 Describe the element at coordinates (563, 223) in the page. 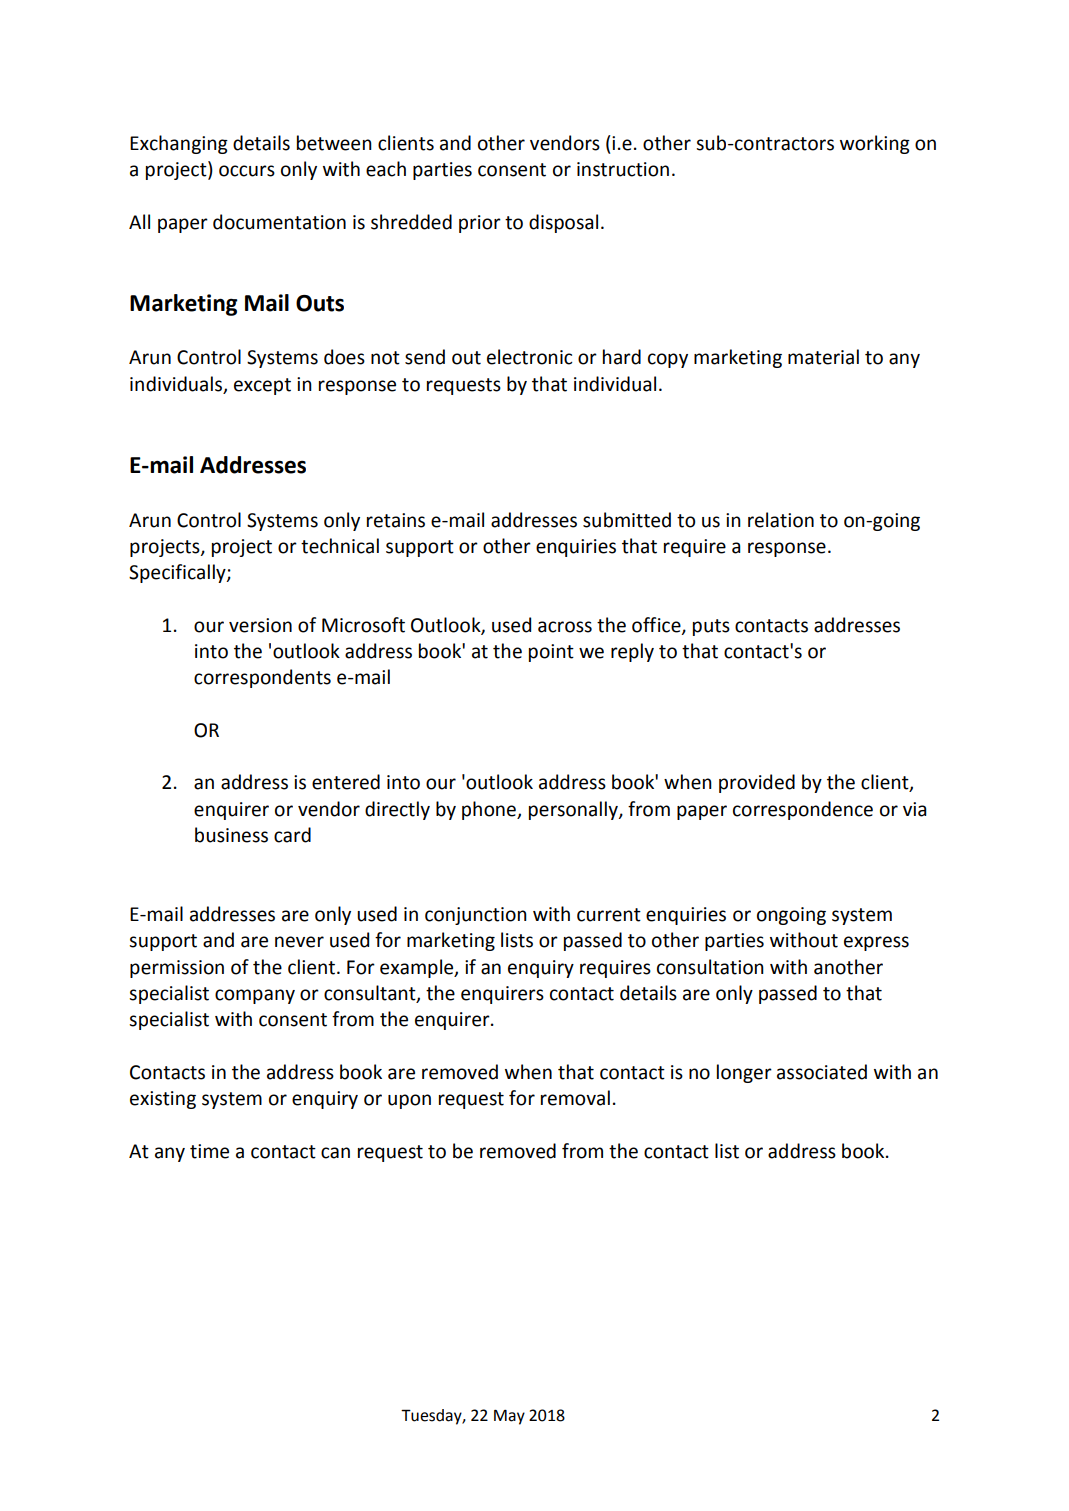

I see `disposal` at that location.
